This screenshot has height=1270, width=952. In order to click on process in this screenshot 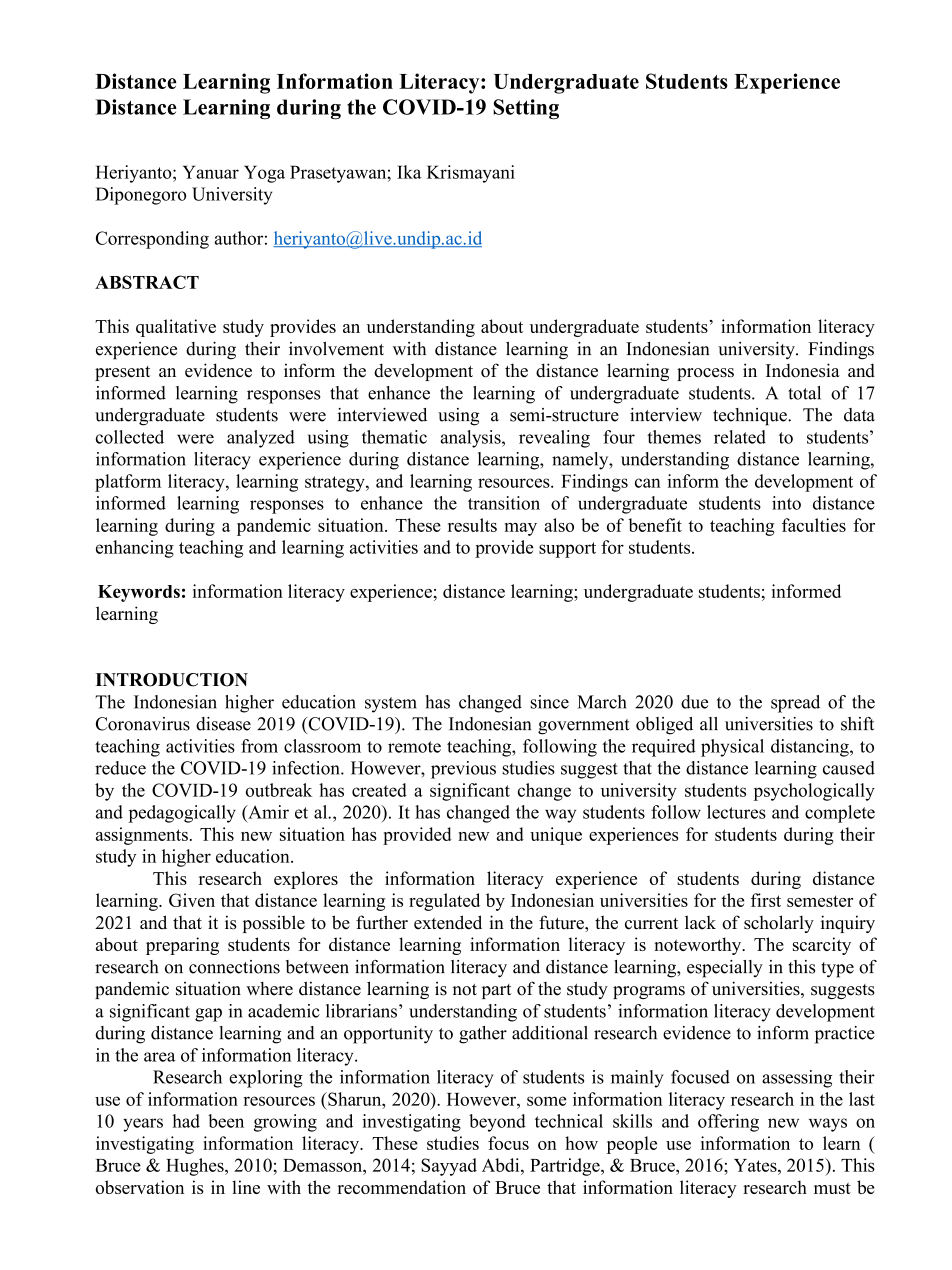, I will do `click(705, 374)`.
